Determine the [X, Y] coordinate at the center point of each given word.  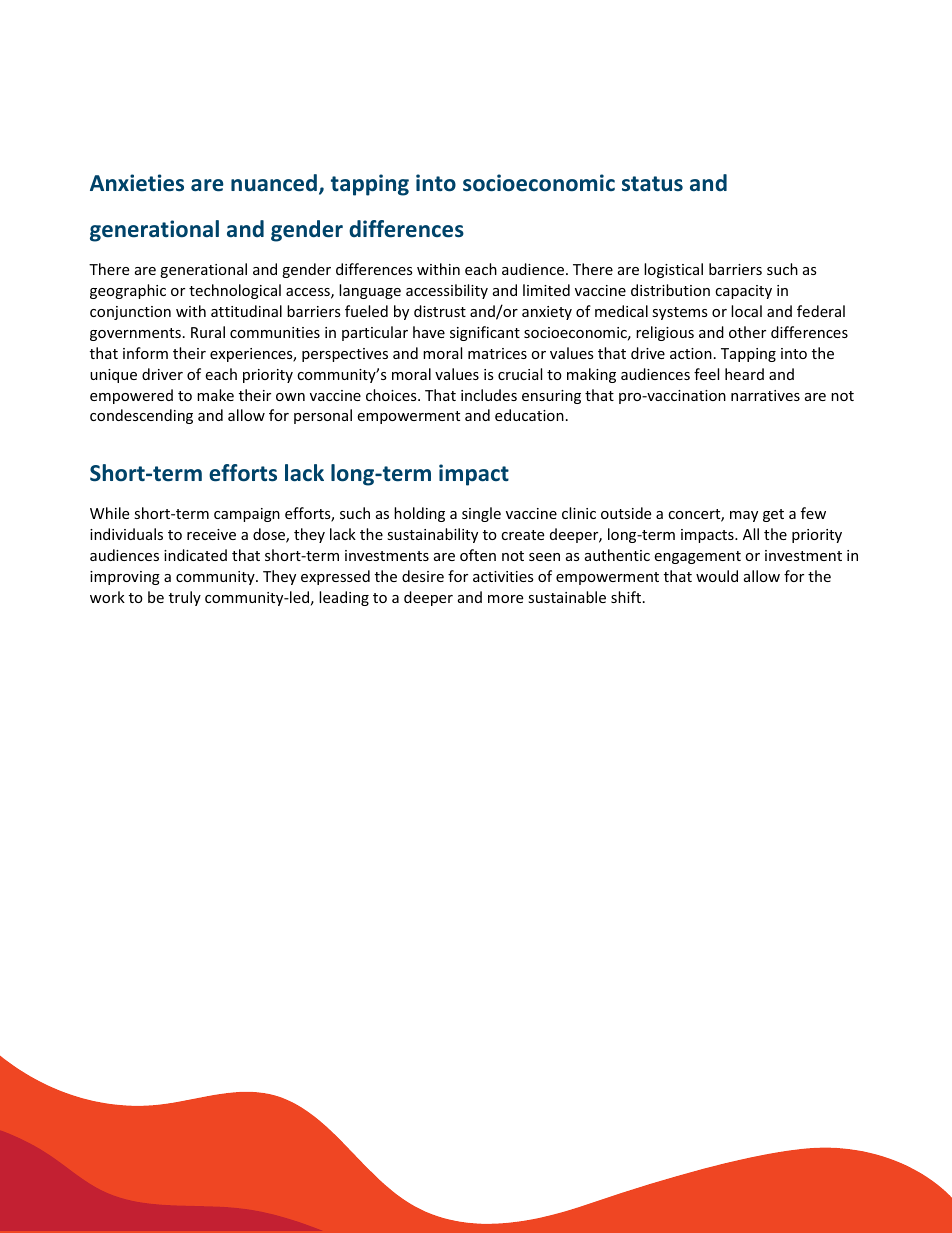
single [481, 514]
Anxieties [137, 183]
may [744, 516]
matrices [497, 353]
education [529, 415]
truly [185, 598]
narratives [765, 395]
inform [145, 353]
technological [235, 291]
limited [546, 290]
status [652, 184]
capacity [743, 292]
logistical [673, 270]
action [691, 353]
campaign [247, 515]
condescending [141, 416]
